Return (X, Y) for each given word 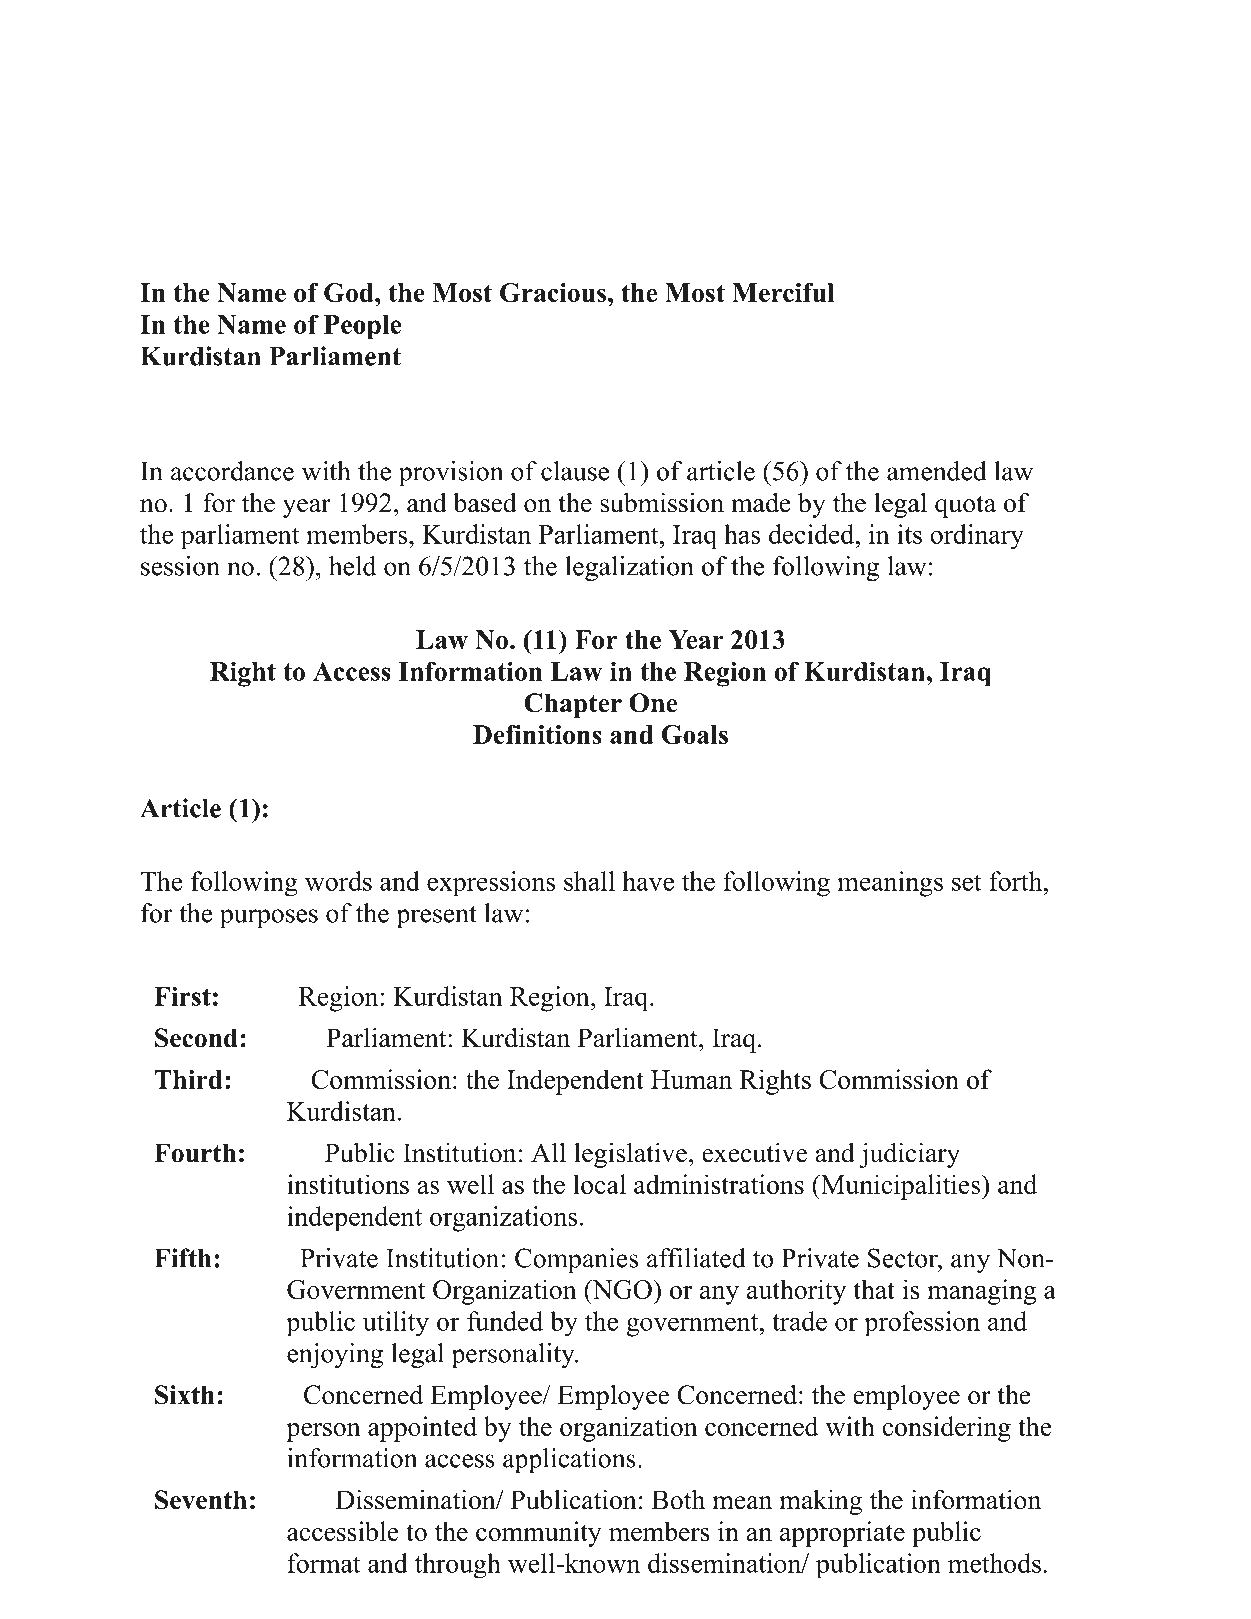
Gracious (553, 292)
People (362, 327)
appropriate (842, 1534)
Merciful (783, 292)
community (539, 1534)
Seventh (201, 1500)
